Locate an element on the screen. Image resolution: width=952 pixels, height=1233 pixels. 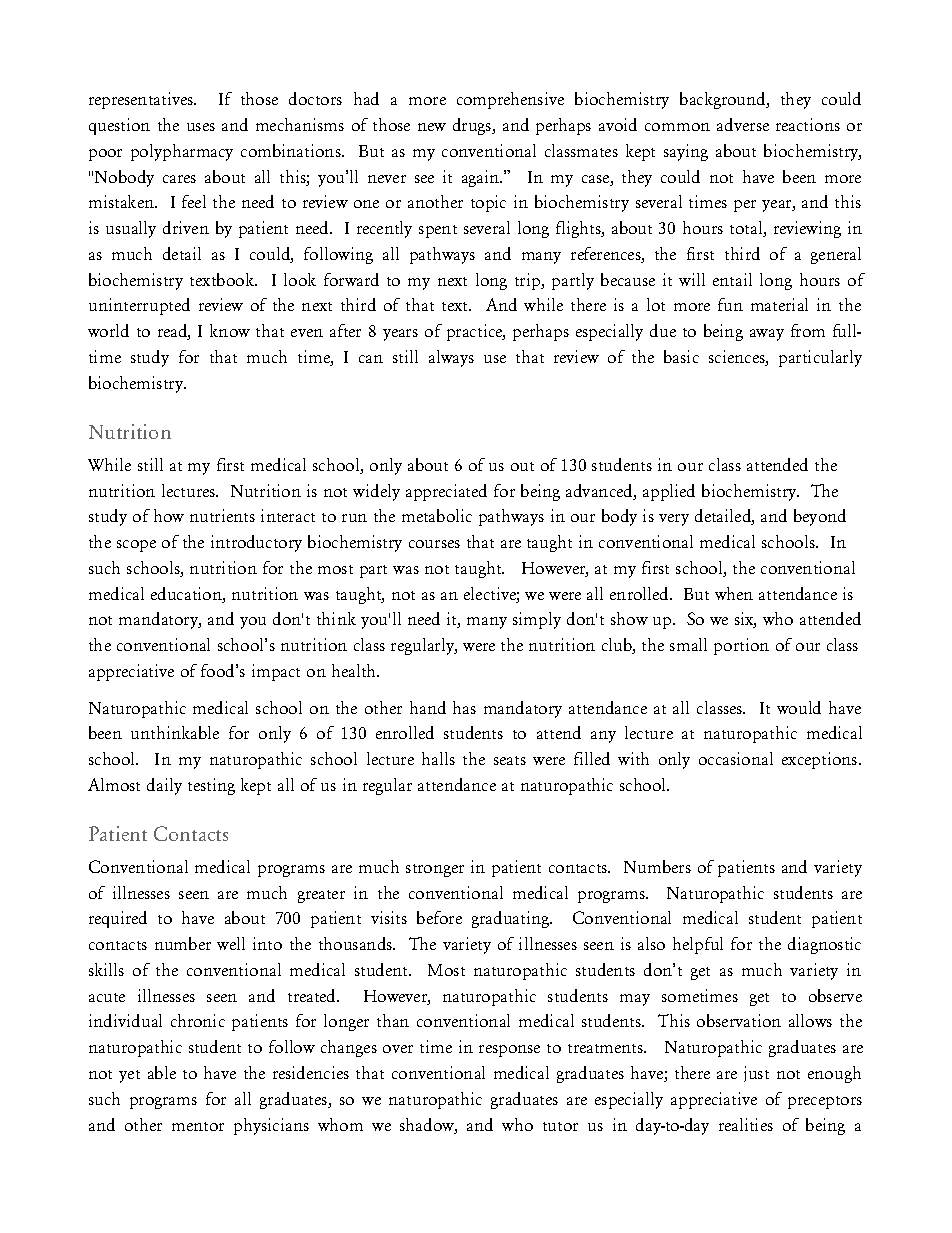
testing is located at coordinates (211, 786).
